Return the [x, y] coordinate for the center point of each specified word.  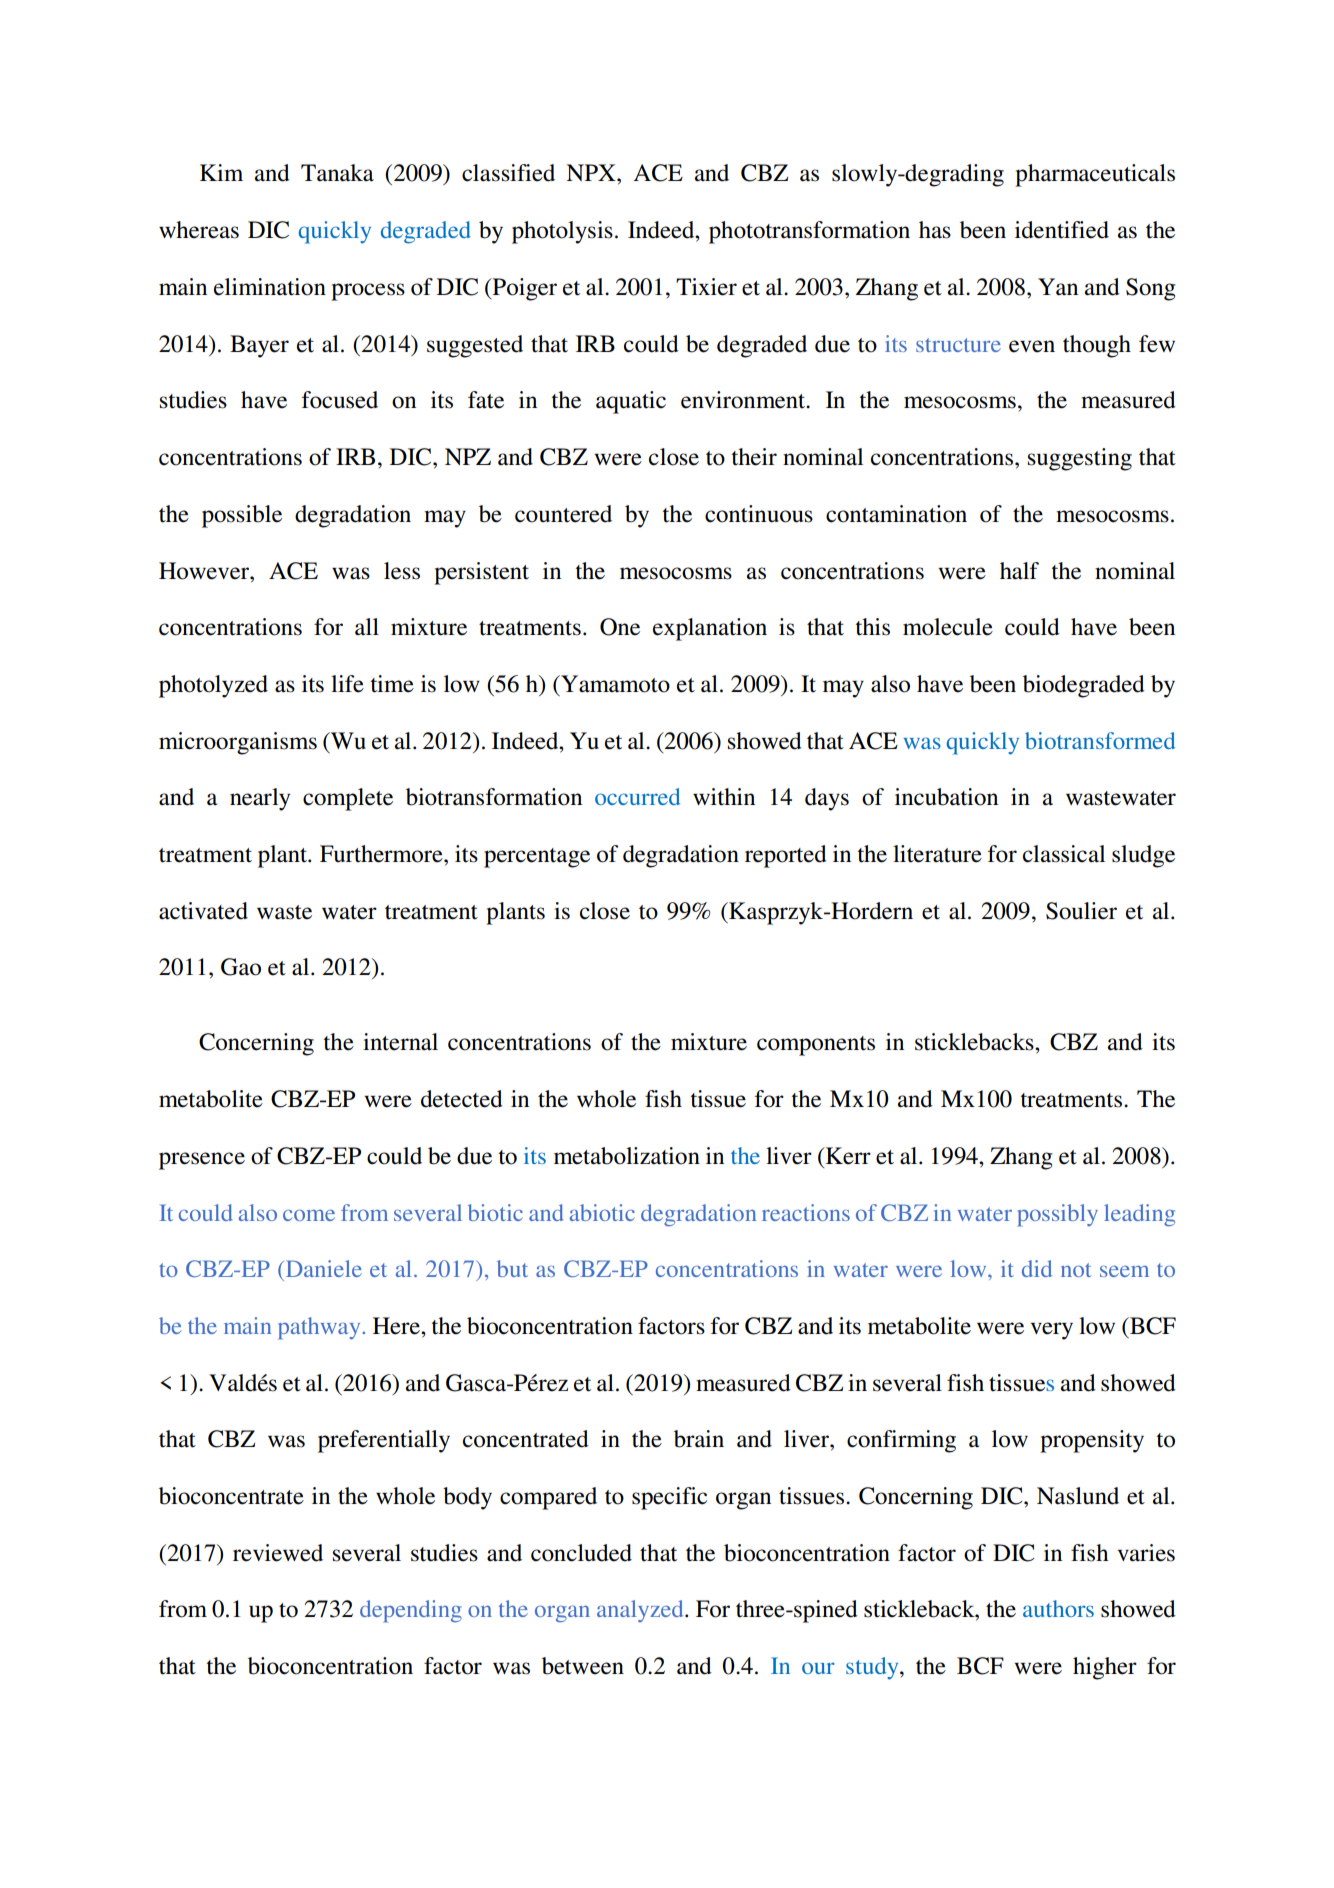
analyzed [641, 1611]
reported [786, 856]
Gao [241, 967]
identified [1062, 230]
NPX [592, 172]
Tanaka [337, 173]
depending [411, 1611]
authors [1058, 1608]
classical [1064, 854]
